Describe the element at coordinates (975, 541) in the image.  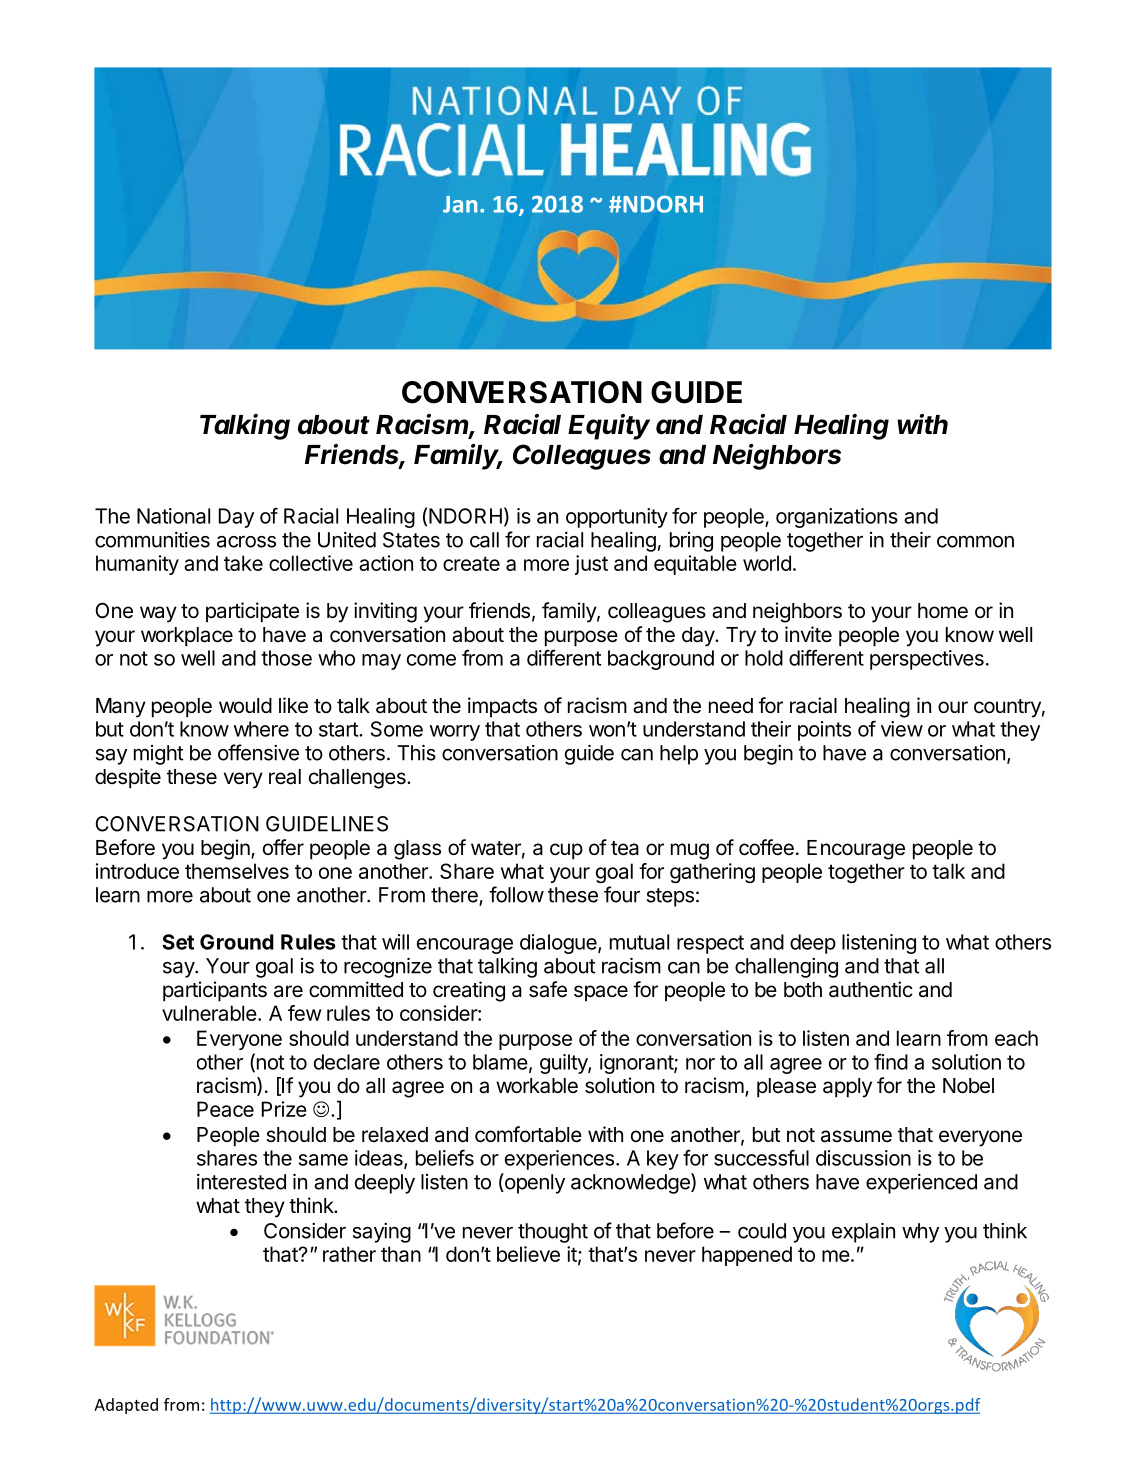
I see `common` at that location.
